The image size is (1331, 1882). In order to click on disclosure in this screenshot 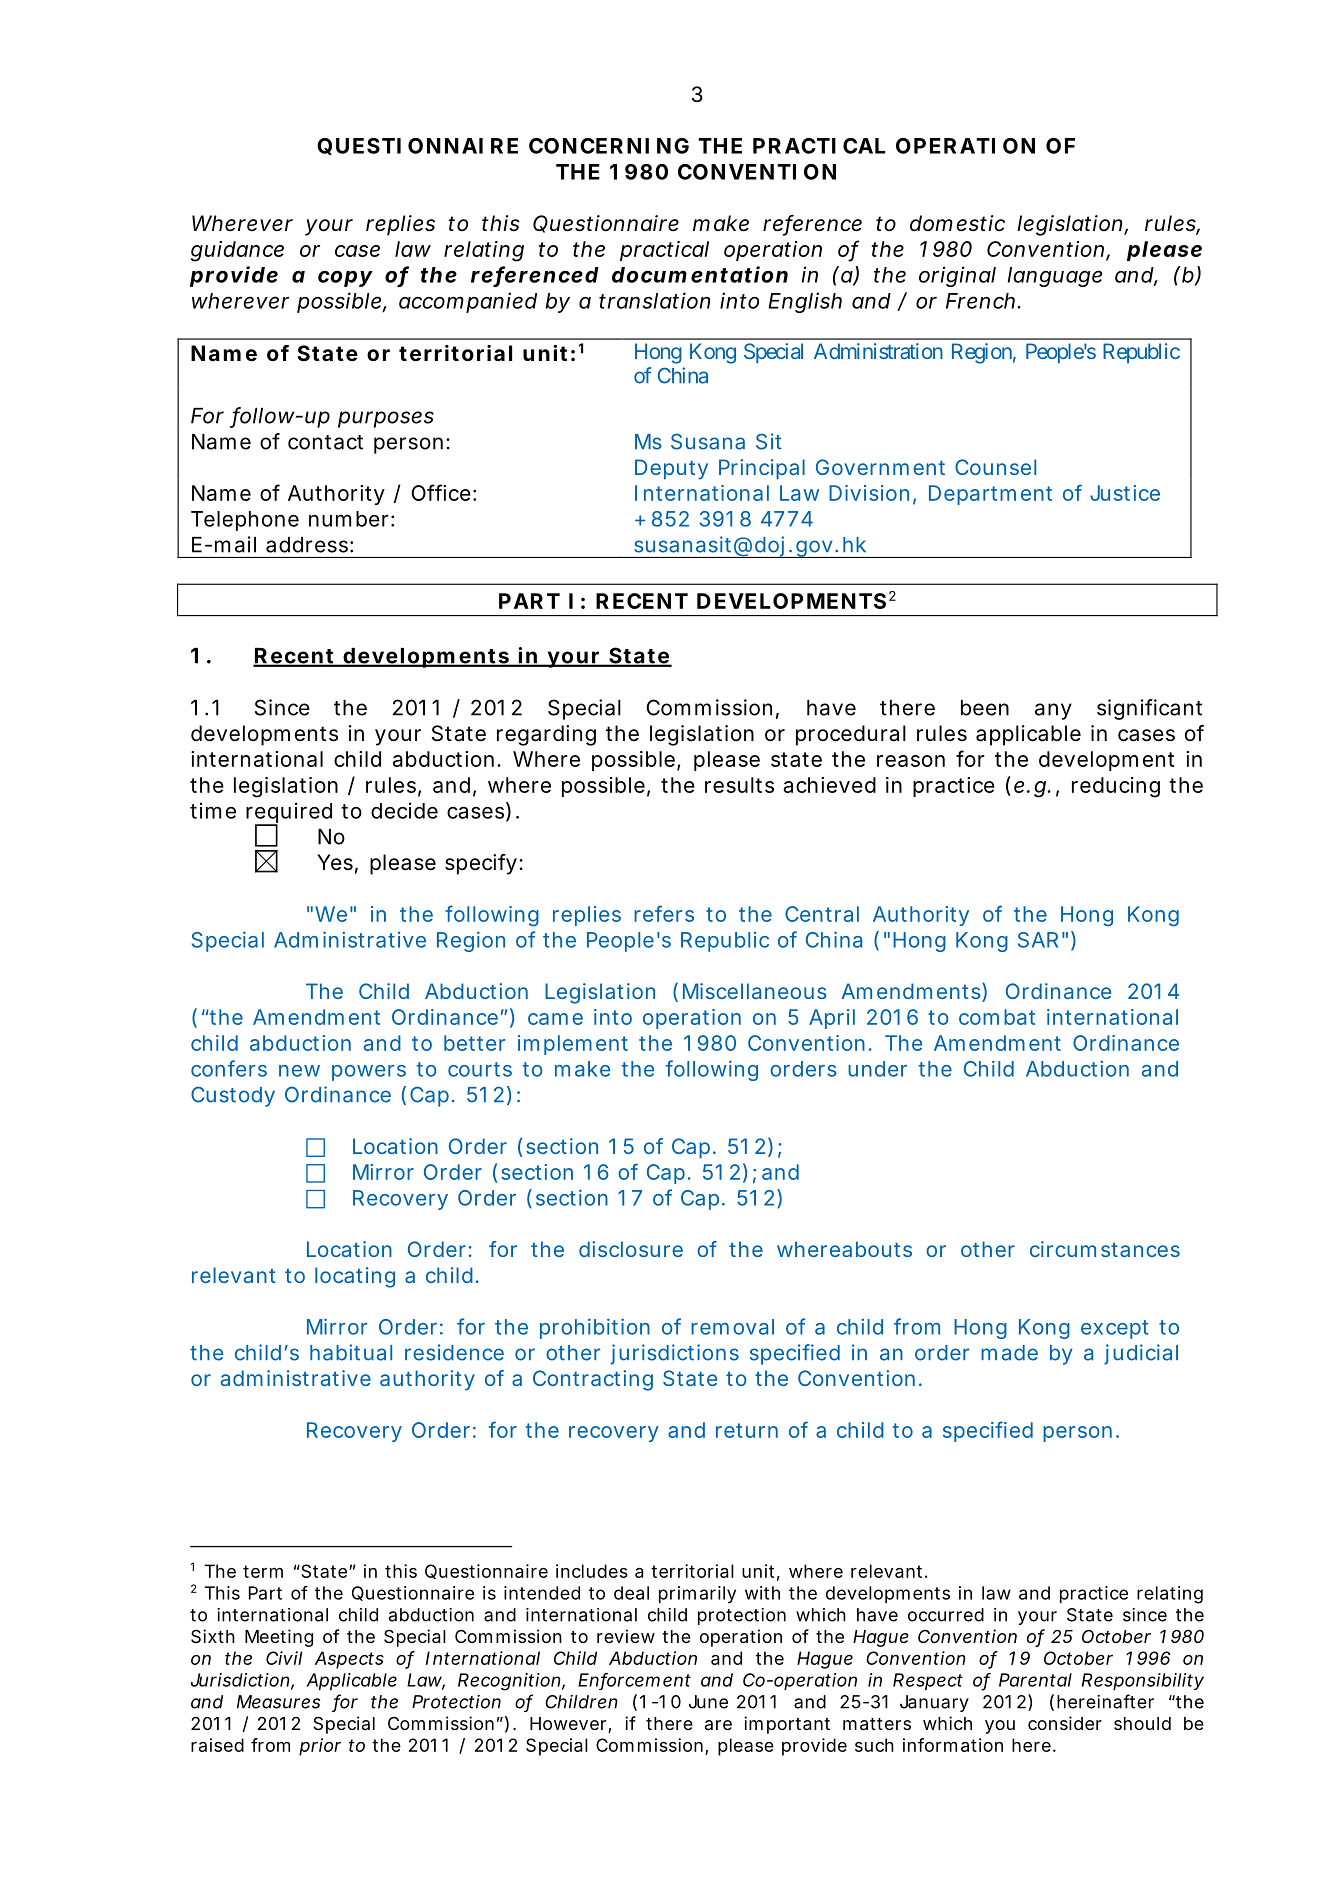, I will do `click(631, 1249)`.
